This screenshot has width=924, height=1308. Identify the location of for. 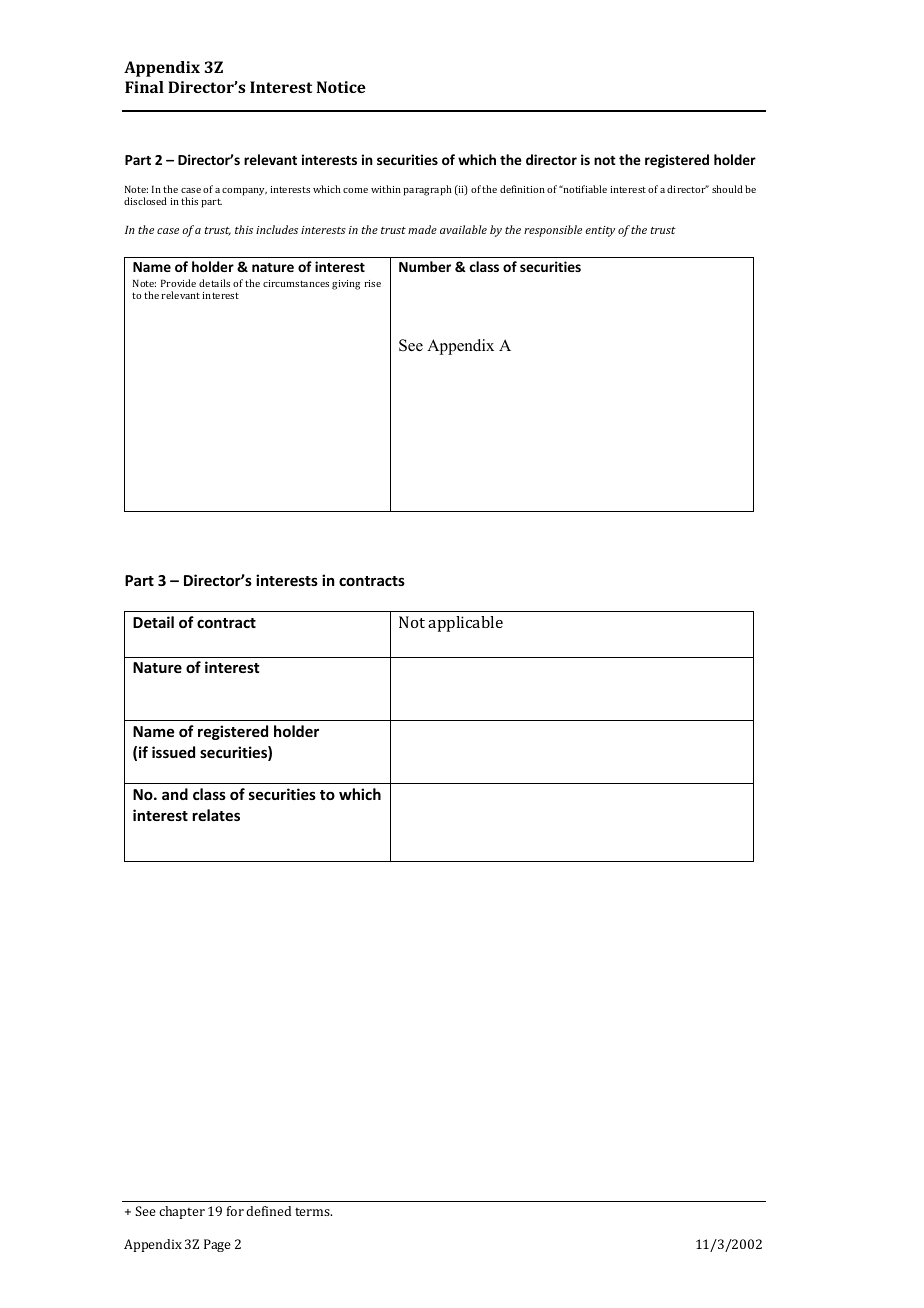
(235, 1211).
